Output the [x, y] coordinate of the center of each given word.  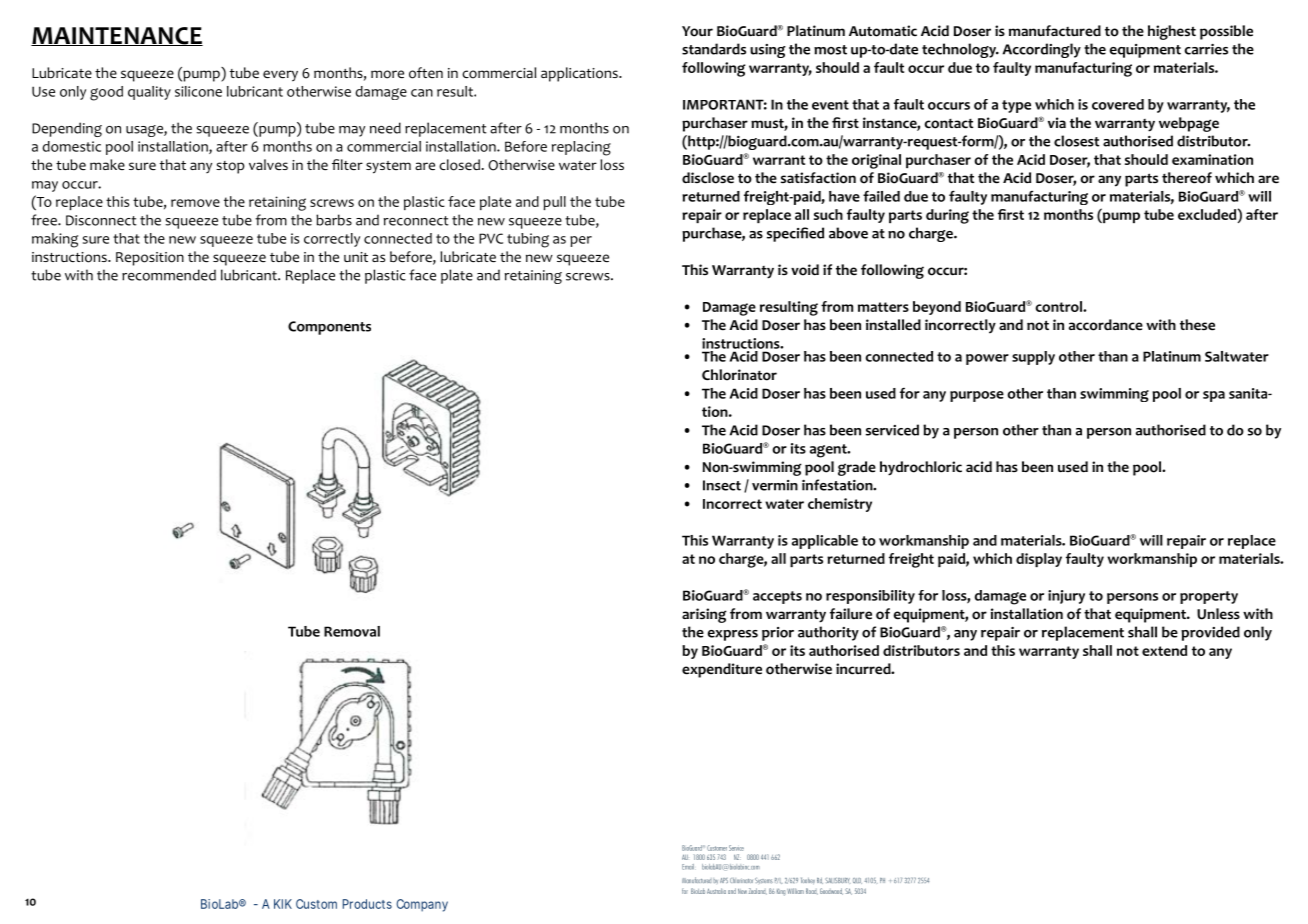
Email [688, 867]
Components [329, 328]
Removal [352, 631]
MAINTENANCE [117, 36]
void [805, 270]
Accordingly [1041, 50]
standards [714, 49]
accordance [1106, 325]
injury [1066, 597]
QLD [857, 881]
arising [704, 615]
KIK [283, 904]
